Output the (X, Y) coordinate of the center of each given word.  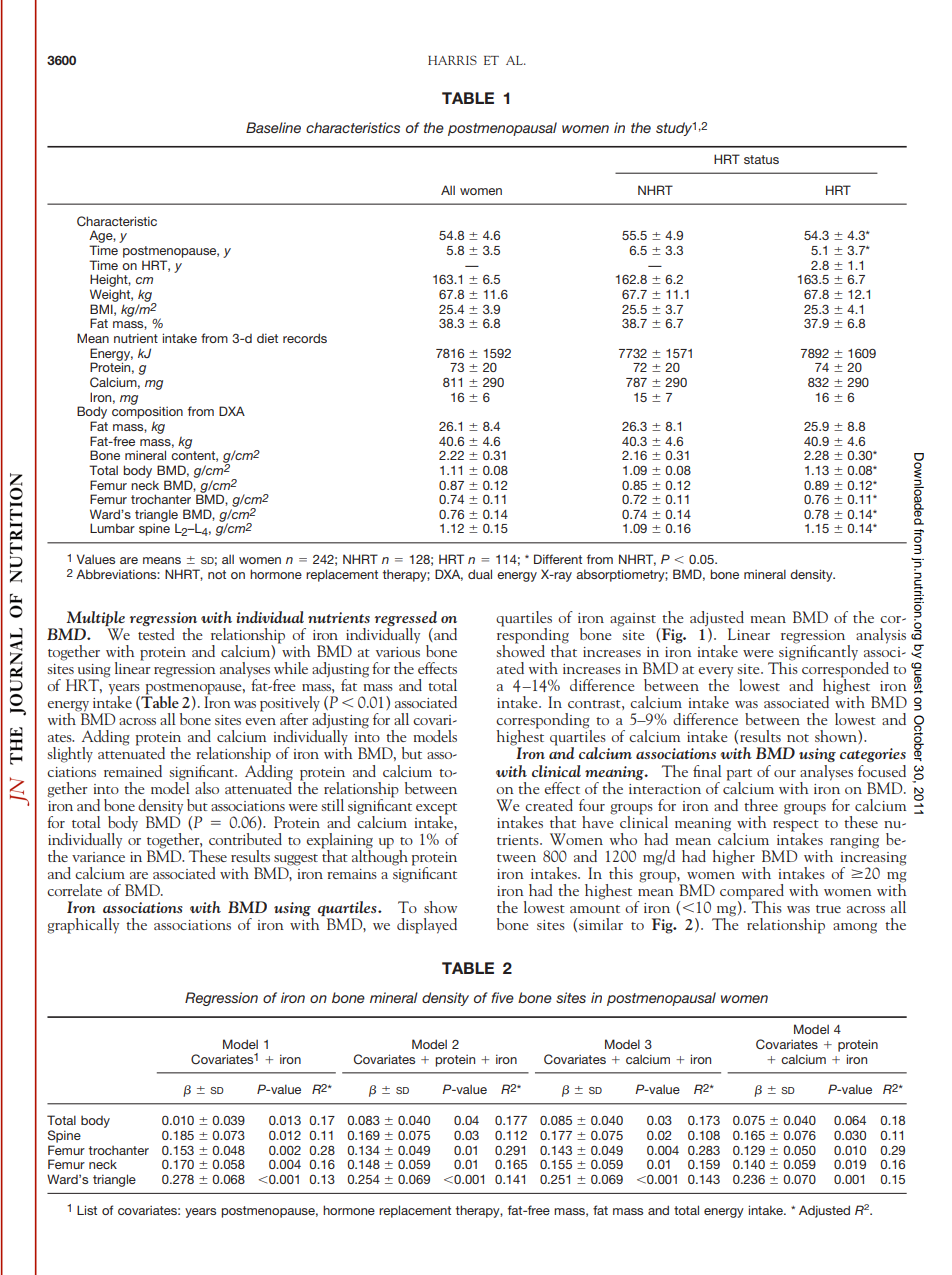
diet (267, 338)
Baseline (273, 127)
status (761, 159)
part (739, 775)
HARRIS (452, 60)
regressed (406, 618)
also (207, 788)
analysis (881, 636)
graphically (83, 926)
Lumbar (112, 528)
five (502, 997)
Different (558, 559)
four (592, 805)
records (305, 338)
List (87, 1210)
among (855, 928)
